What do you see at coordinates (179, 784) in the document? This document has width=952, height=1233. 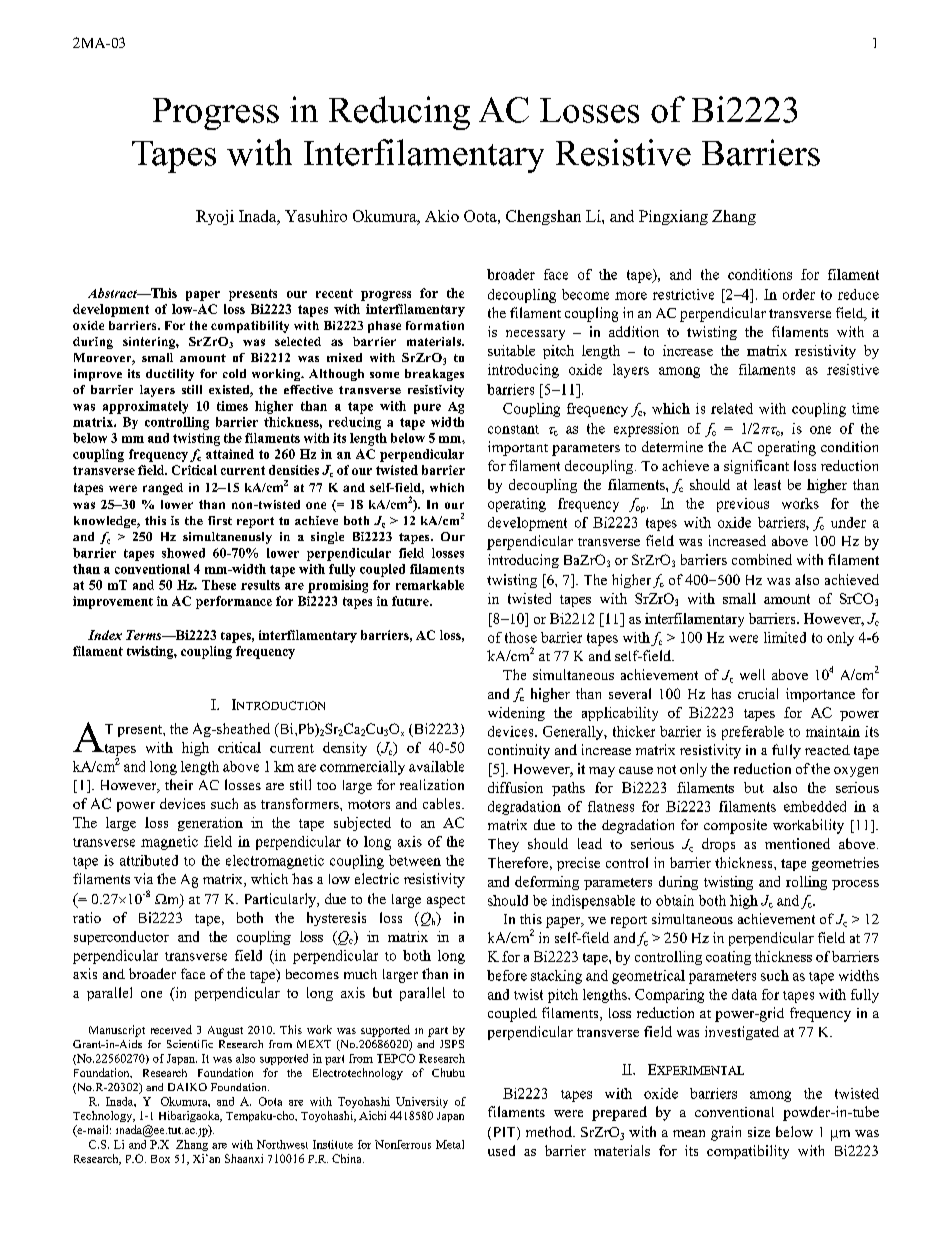 I see `their` at bounding box center [179, 784].
